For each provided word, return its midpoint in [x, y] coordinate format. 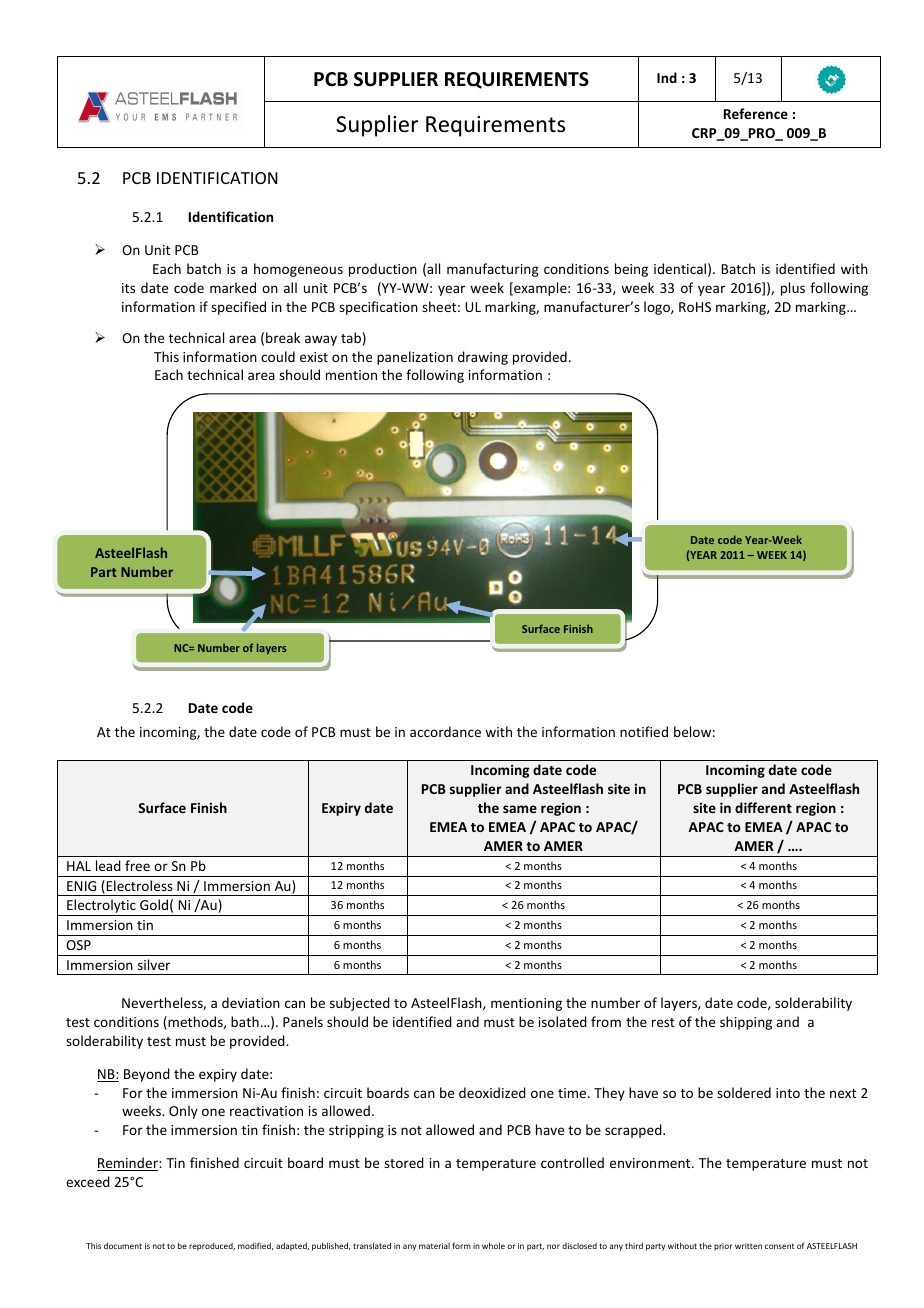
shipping [746, 1023]
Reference [756, 113]
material [434, 1246]
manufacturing [493, 270]
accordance [445, 731]
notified [644, 731]
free [137, 865]
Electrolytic [101, 907]
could [278, 356]
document [123, 1245]
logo [658, 308]
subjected [360, 1004]
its [128, 288]
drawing [483, 358]
